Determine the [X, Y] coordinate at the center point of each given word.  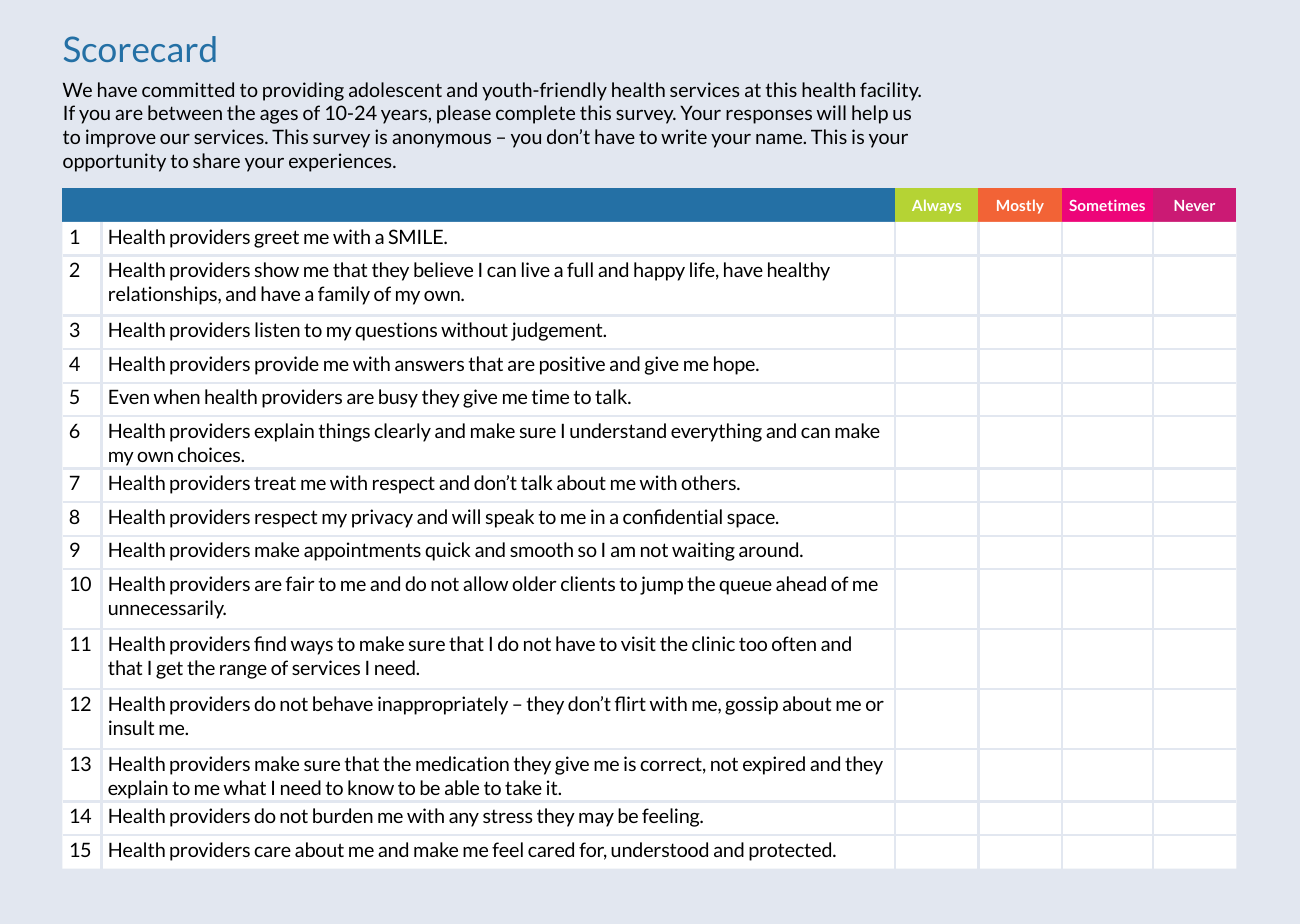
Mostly [1020, 206]
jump [661, 585]
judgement [558, 331]
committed [188, 89]
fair [300, 583]
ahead [801, 583]
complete [535, 114]
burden [343, 815]
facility [890, 91]
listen [277, 329]
